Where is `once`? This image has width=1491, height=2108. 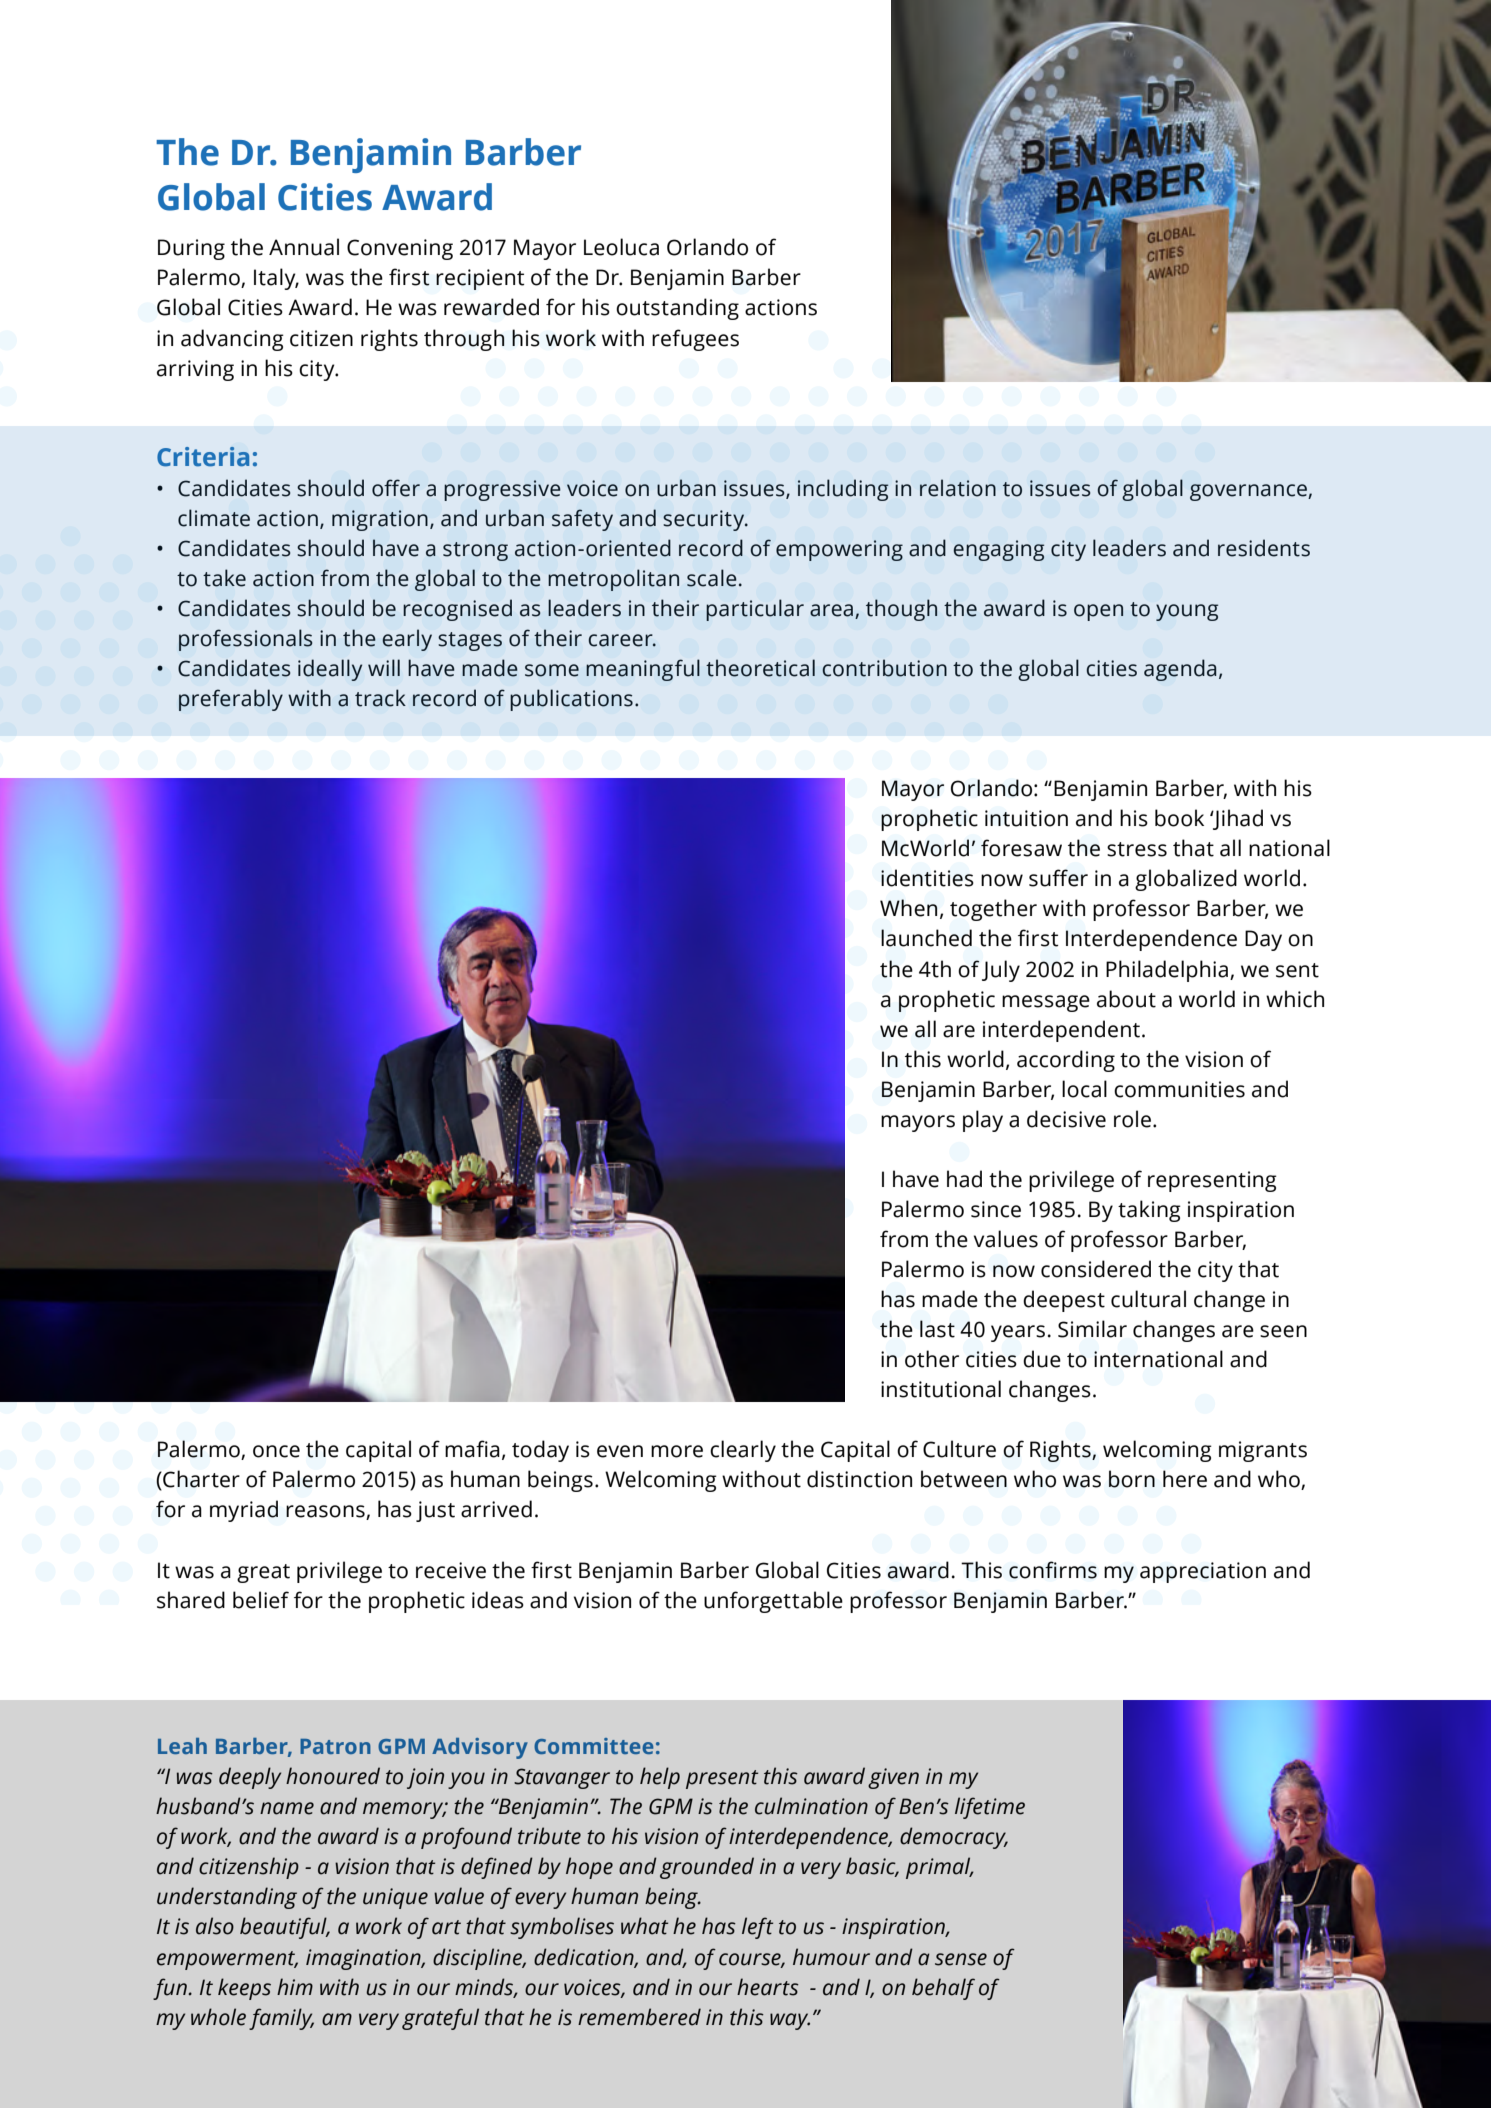
once is located at coordinates (276, 1451).
